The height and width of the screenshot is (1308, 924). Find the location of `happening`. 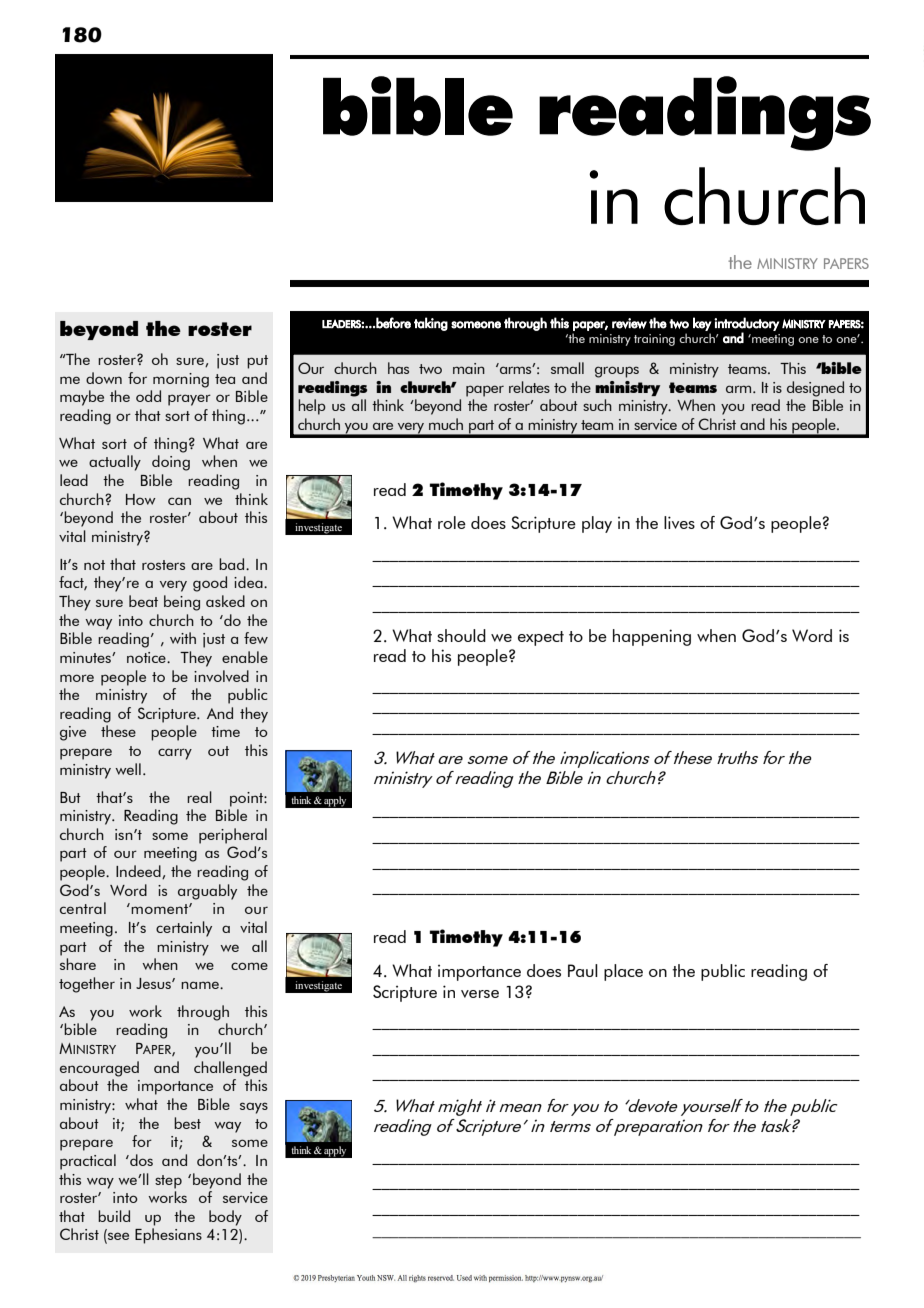

happening is located at coordinates (652, 637).
